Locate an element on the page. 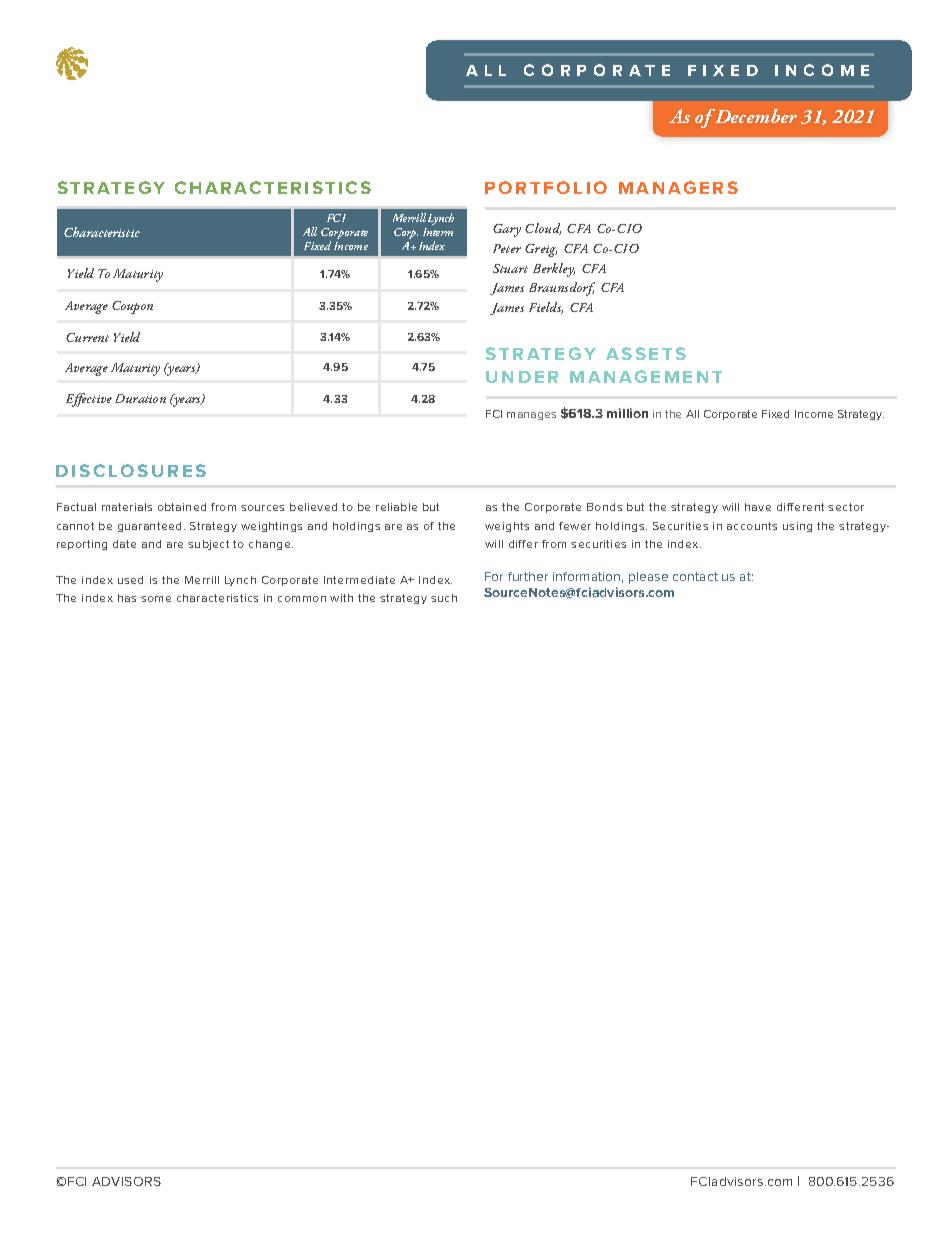 The image size is (952, 1233). Fields is located at coordinates (546, 308).
